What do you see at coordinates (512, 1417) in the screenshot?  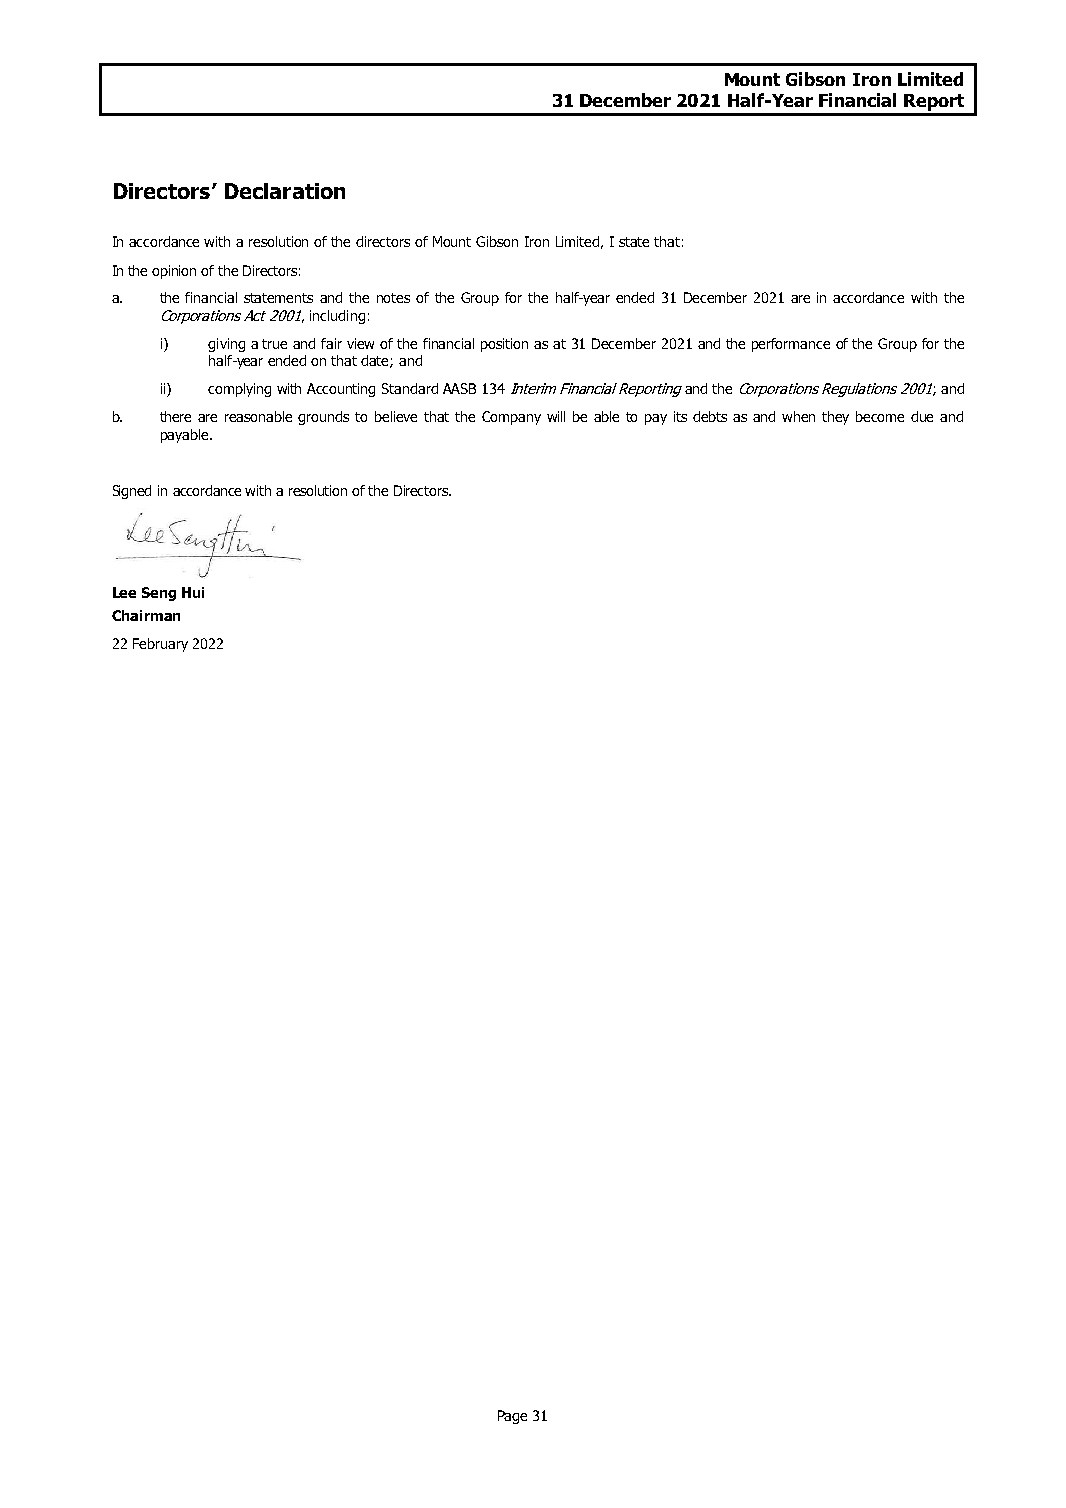 I see `Page` at bounding box center [512, 1417].
